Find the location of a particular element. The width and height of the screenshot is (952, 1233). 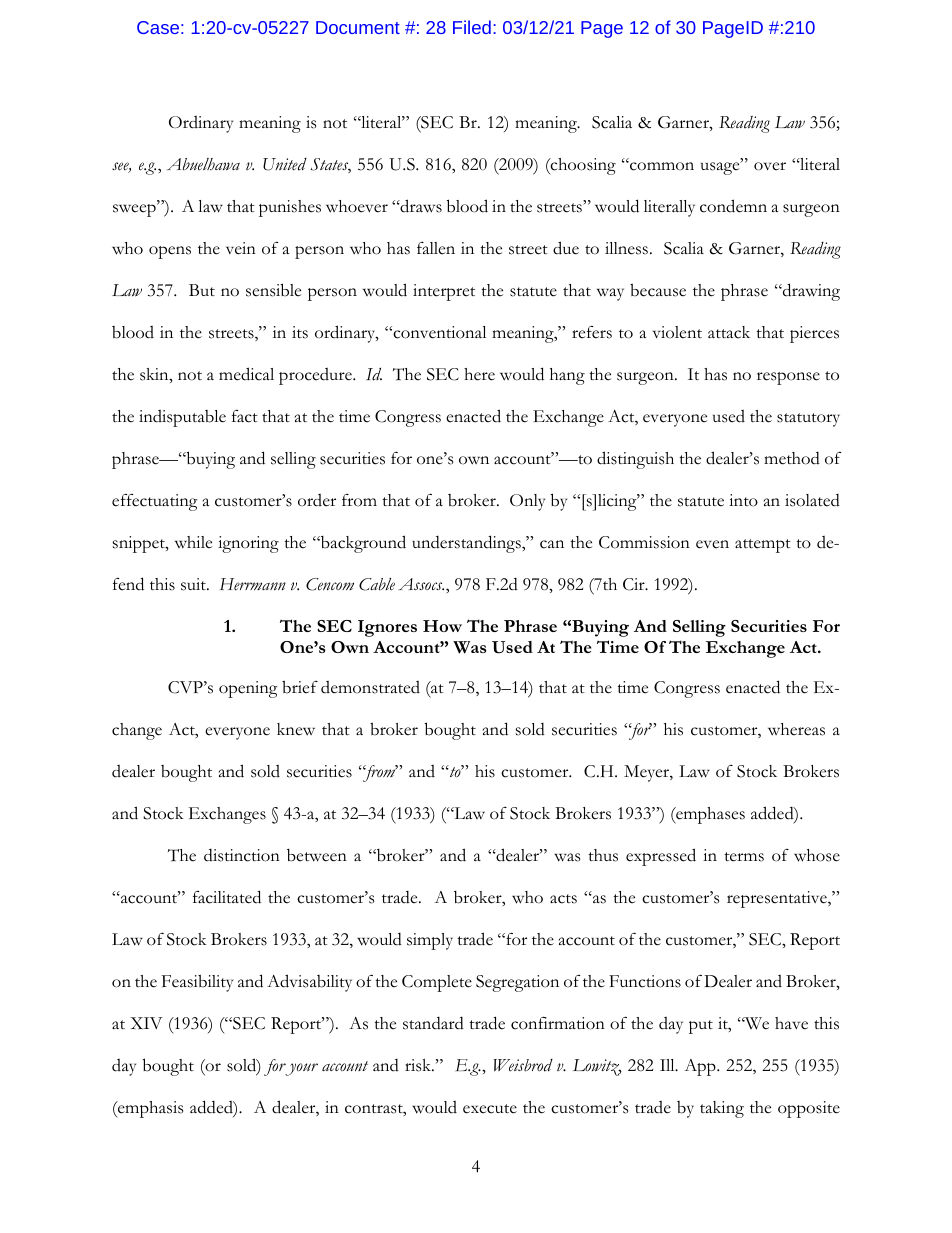

suit is located at coordinates (194, 584).
